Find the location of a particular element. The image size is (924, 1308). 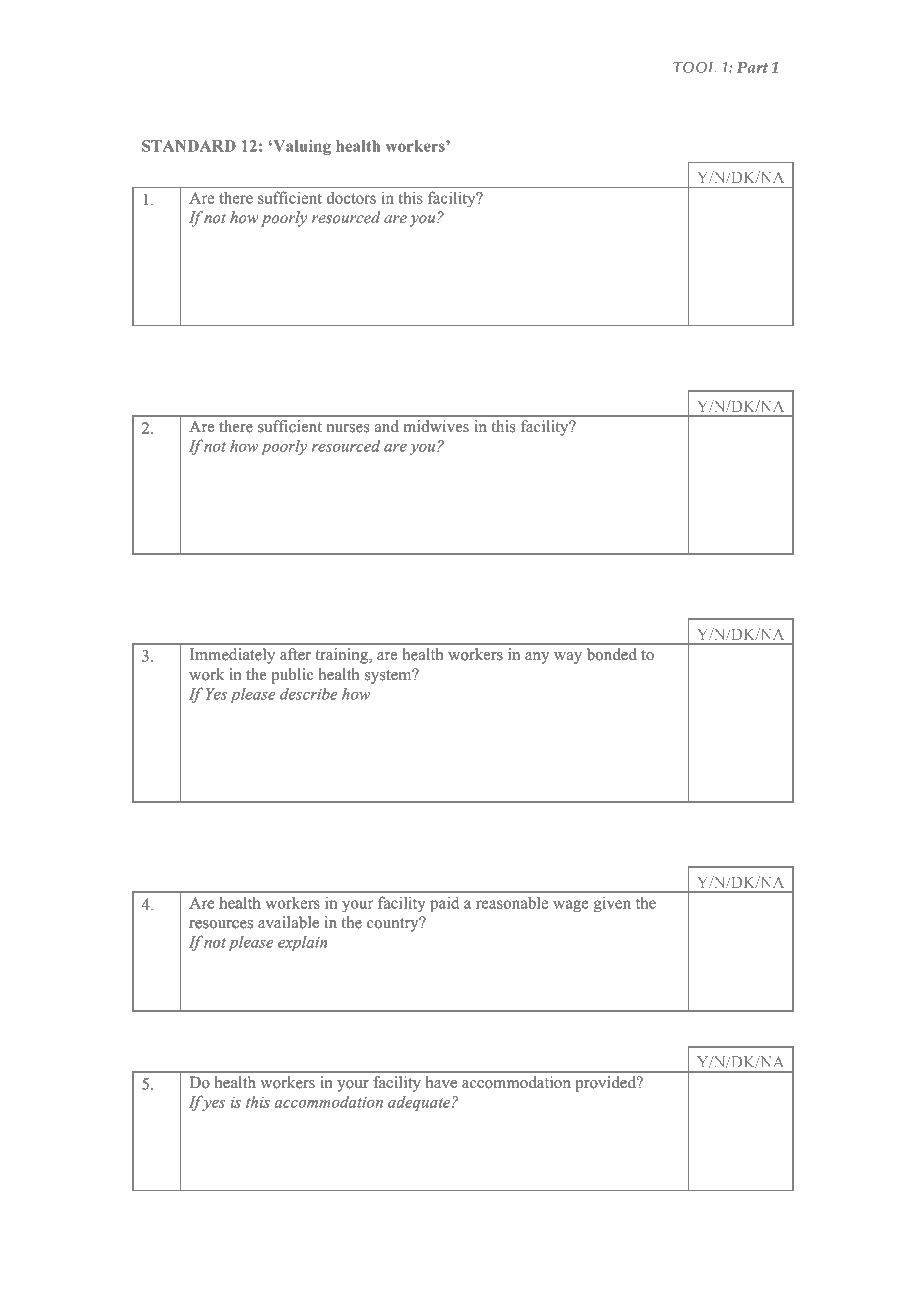

provided is located at coordinates (606, 1084).
